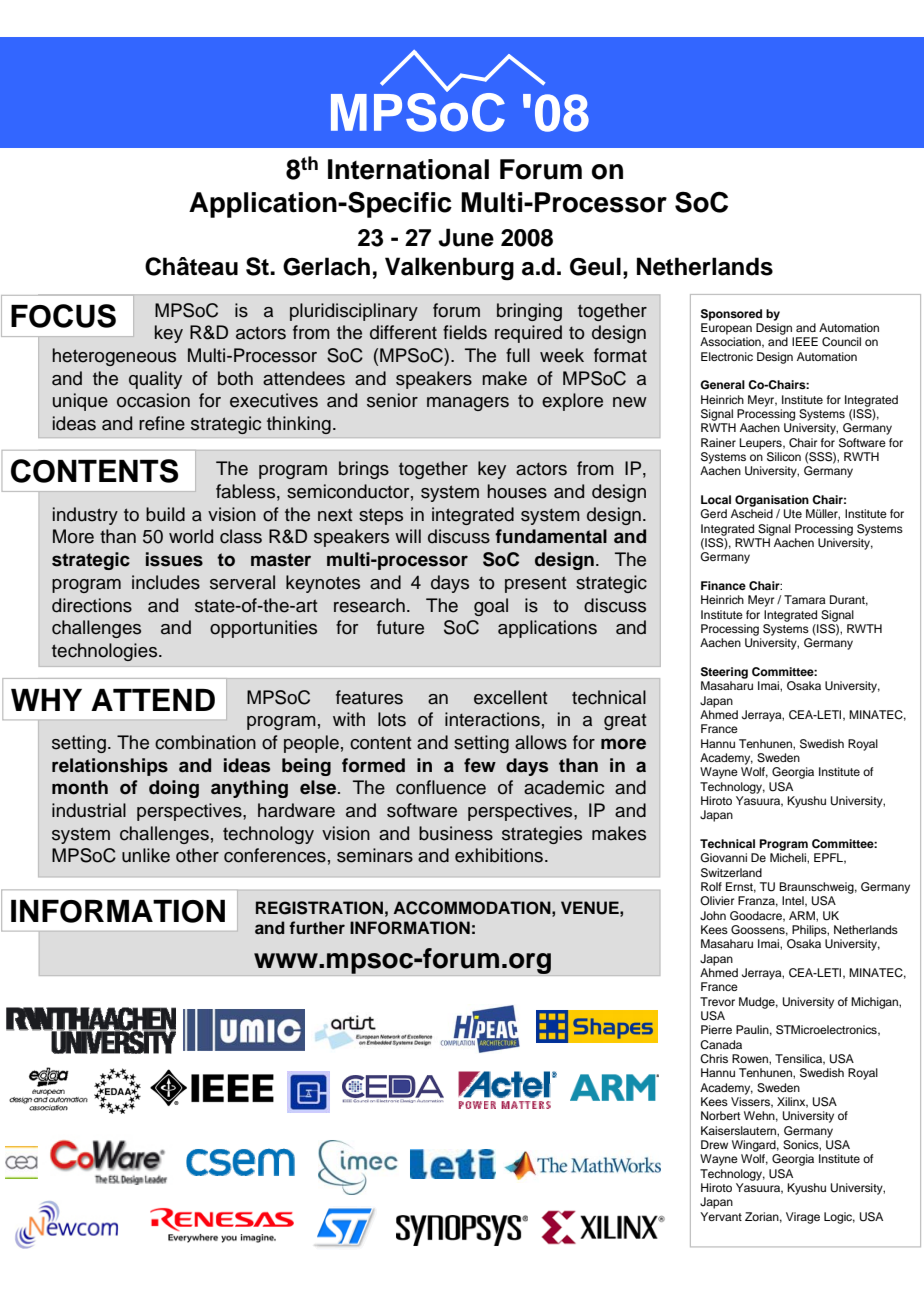 The width and height of the screenshot is (924, 1308). I want to click on Silicon, so click(784, 457).
